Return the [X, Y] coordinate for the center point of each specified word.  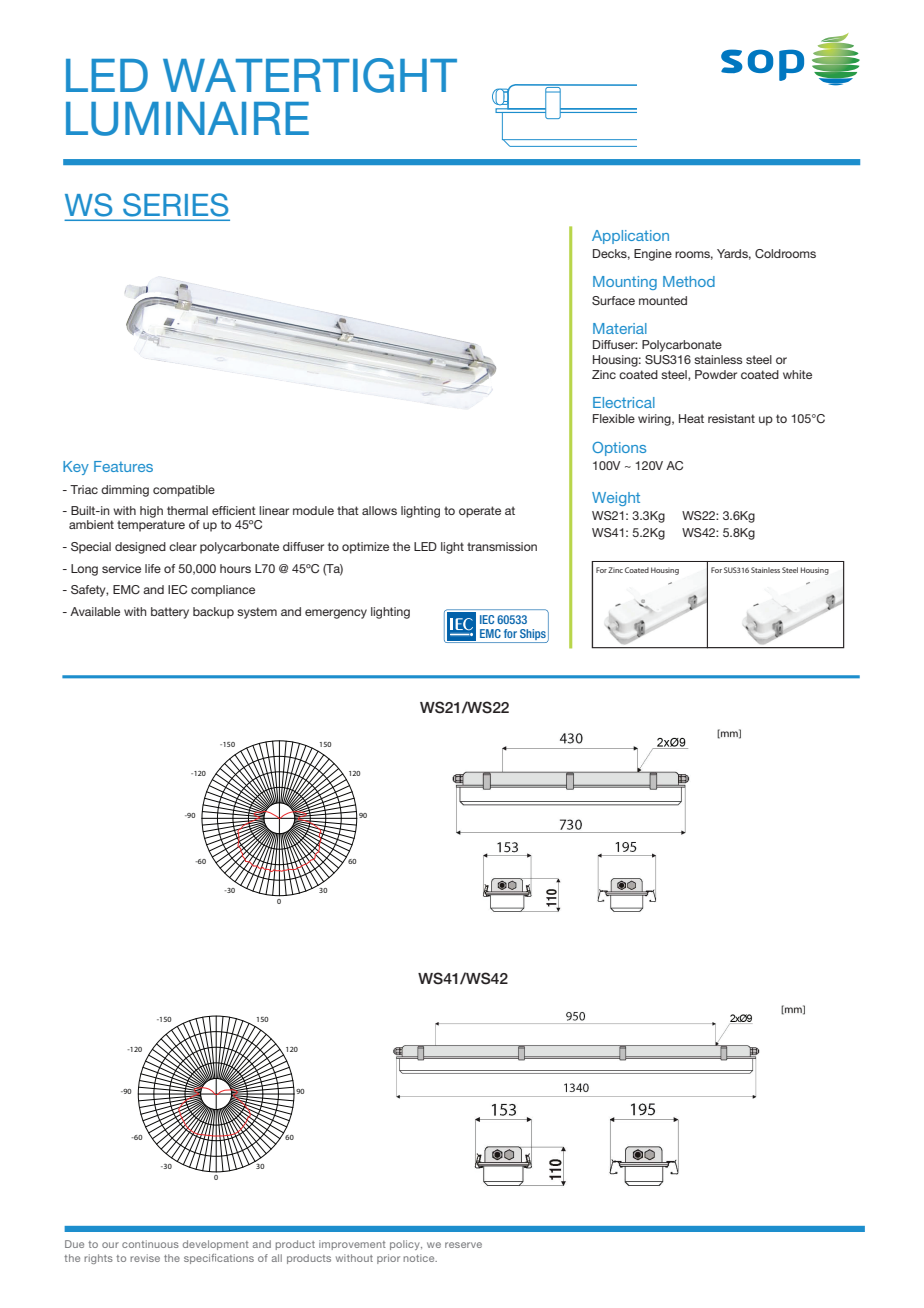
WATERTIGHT [310, 75]
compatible [184, 491]
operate [480, 512]
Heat [691, 418]
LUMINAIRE [187, 119]
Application [630, 237]
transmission [502, 546]
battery [170, 613]
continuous [150, 1244]
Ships [534, 635]
